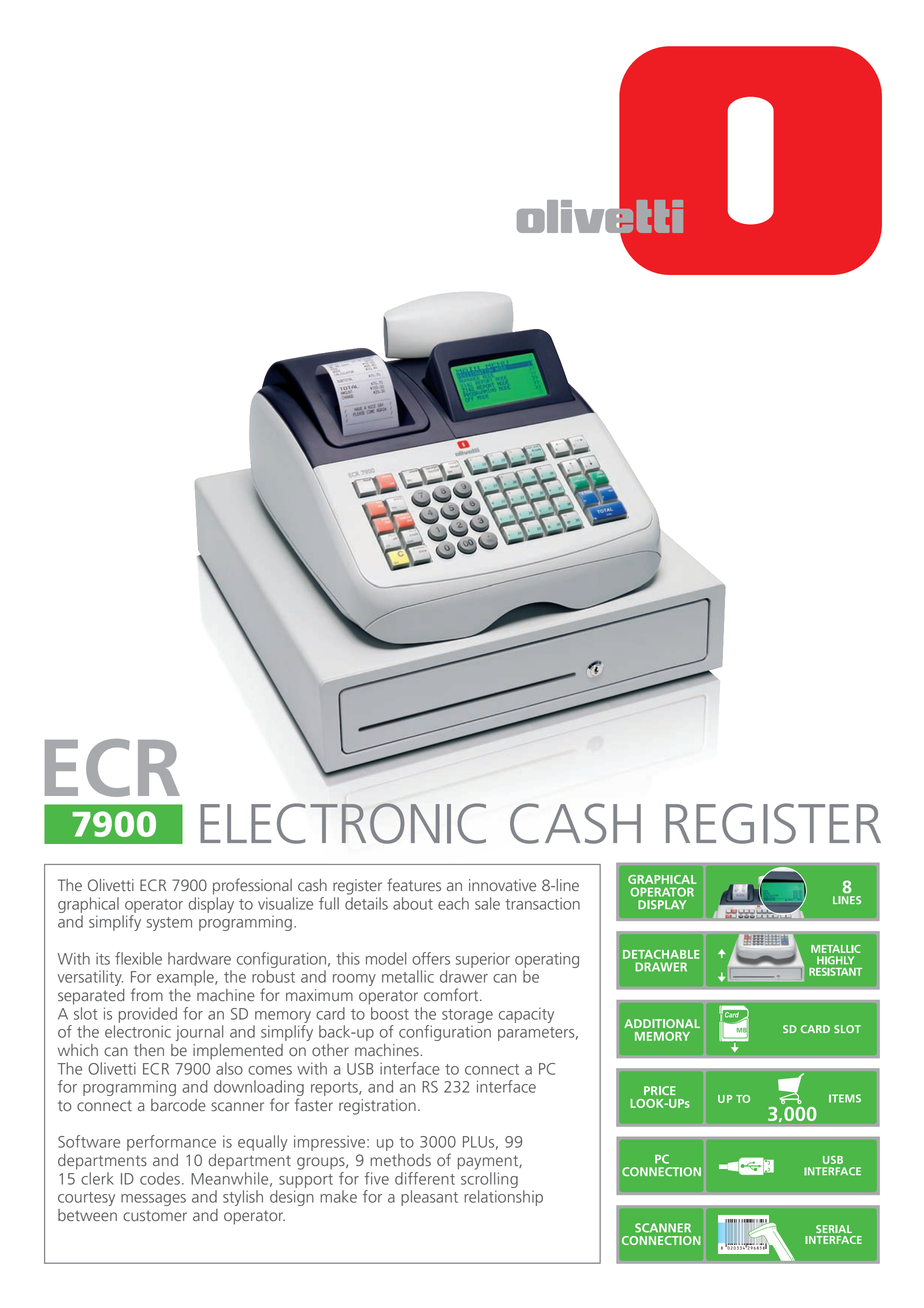 The image size is (924, 1308). Describe the element at coordinates (487, 903) in the screenshot. I see `sale` at that location.
